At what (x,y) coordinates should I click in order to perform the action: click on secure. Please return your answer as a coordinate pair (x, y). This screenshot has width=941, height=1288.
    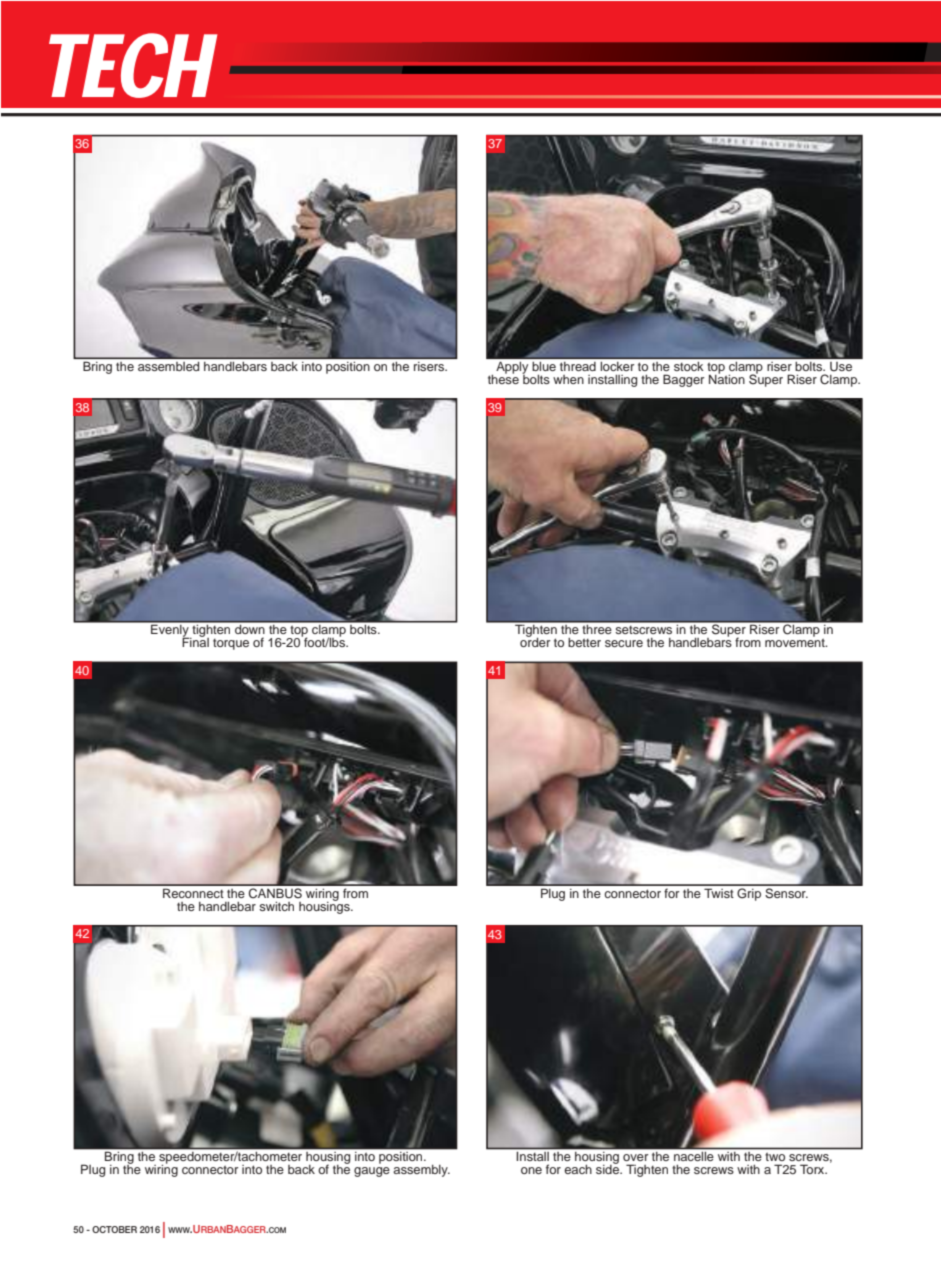
    Looking at the image, I should click on (624, 643).
